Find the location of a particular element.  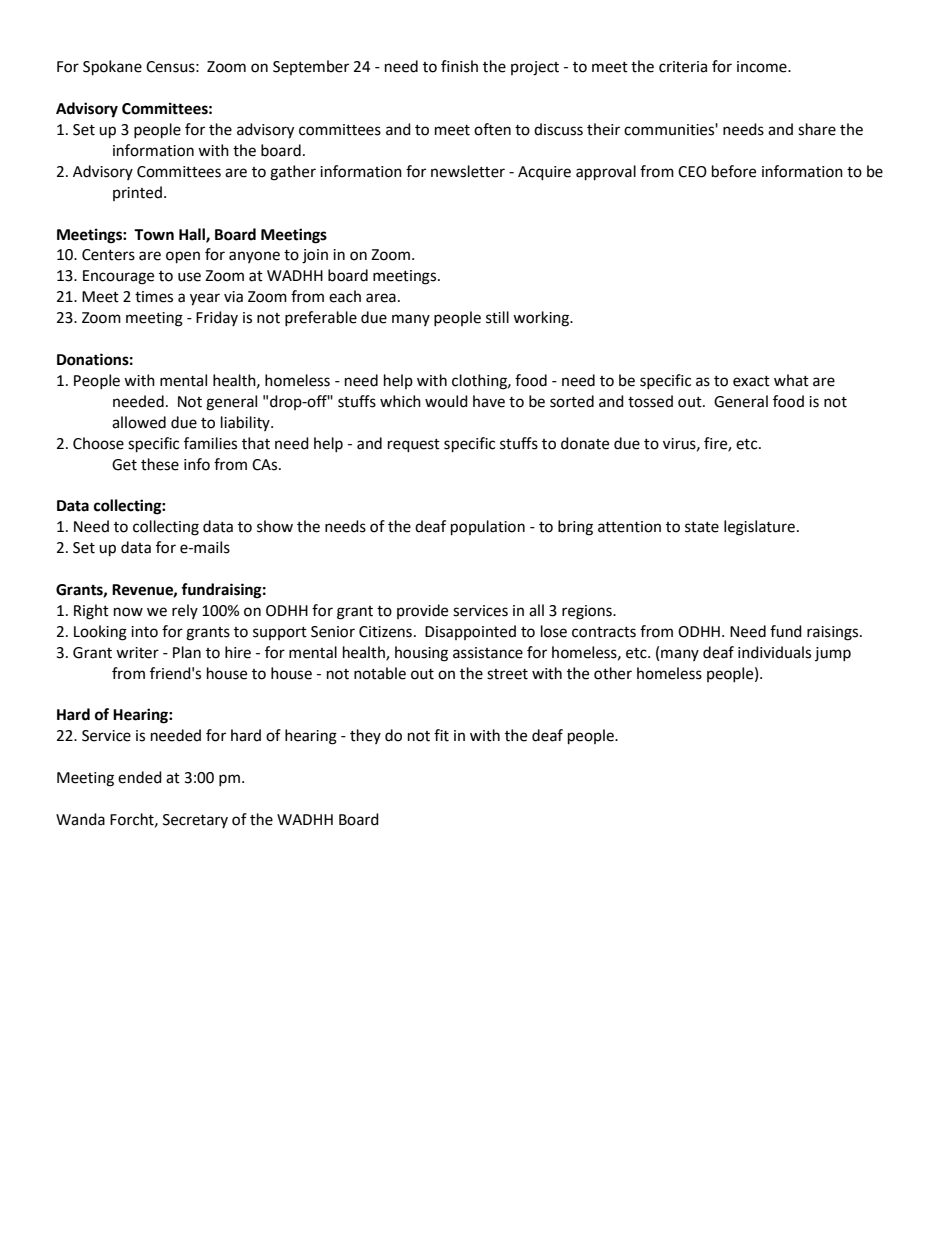

fit is located at coordinates (441, 735).
